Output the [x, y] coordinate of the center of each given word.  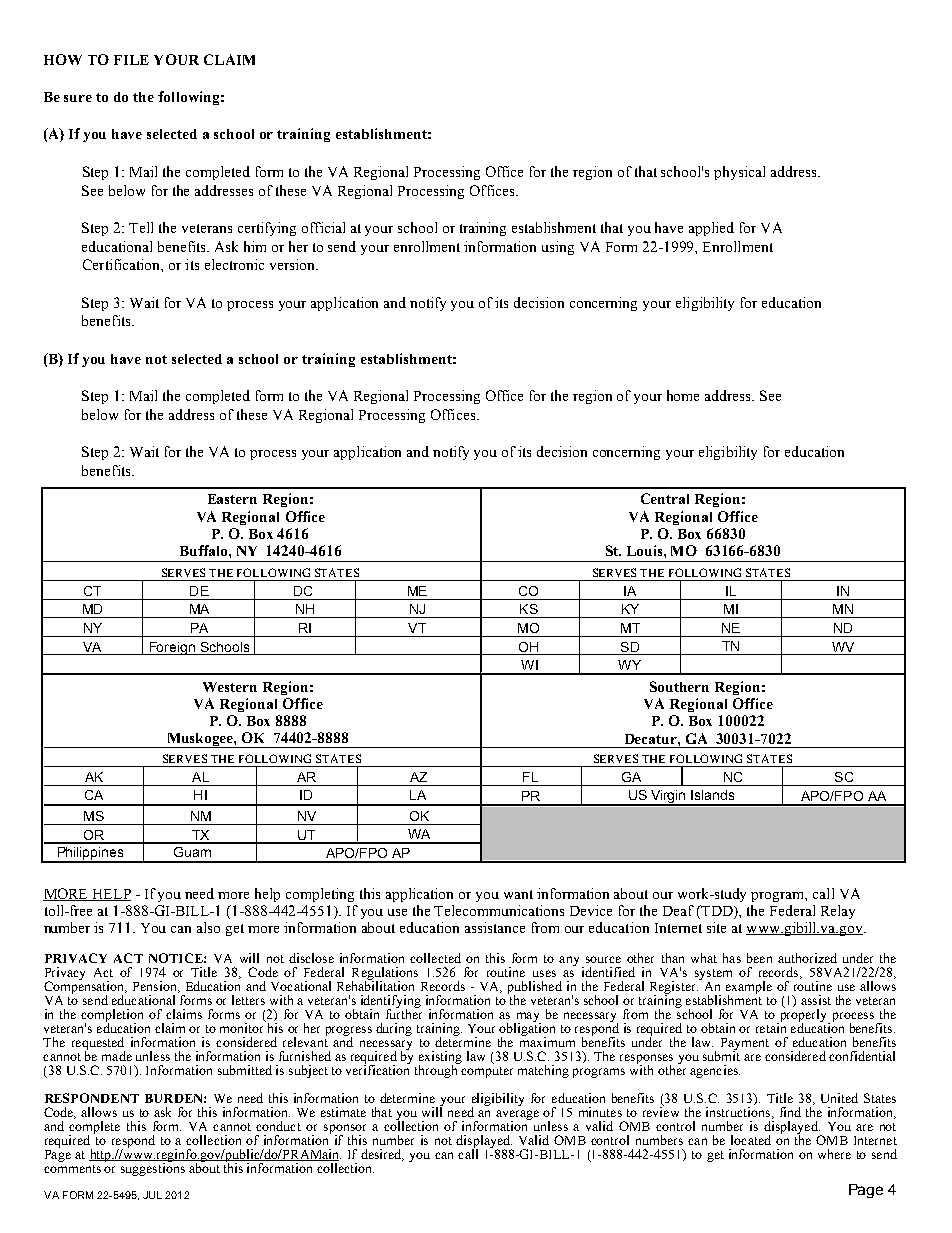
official [323, 227]
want [518, 894]
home [683, 395]
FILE [131, 60]
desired [382, 1155]
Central [665, 498]
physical [739, 173]
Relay [838, 912]
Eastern [232, 499]
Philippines [90, 855]
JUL [152, 1195]
